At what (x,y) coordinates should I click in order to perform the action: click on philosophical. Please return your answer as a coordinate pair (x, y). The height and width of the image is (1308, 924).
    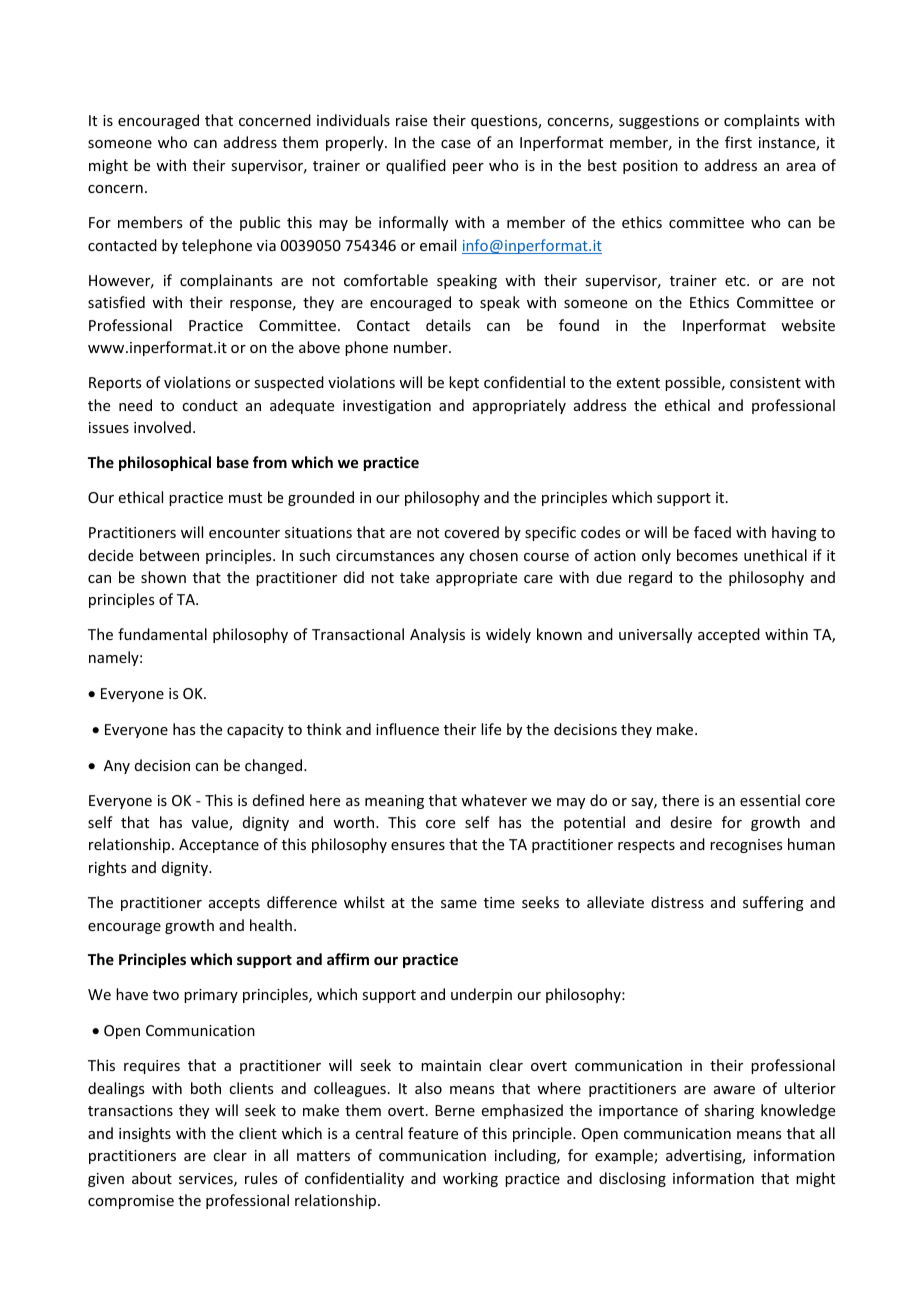
    Looking at the image, I should click on (165, 463).
